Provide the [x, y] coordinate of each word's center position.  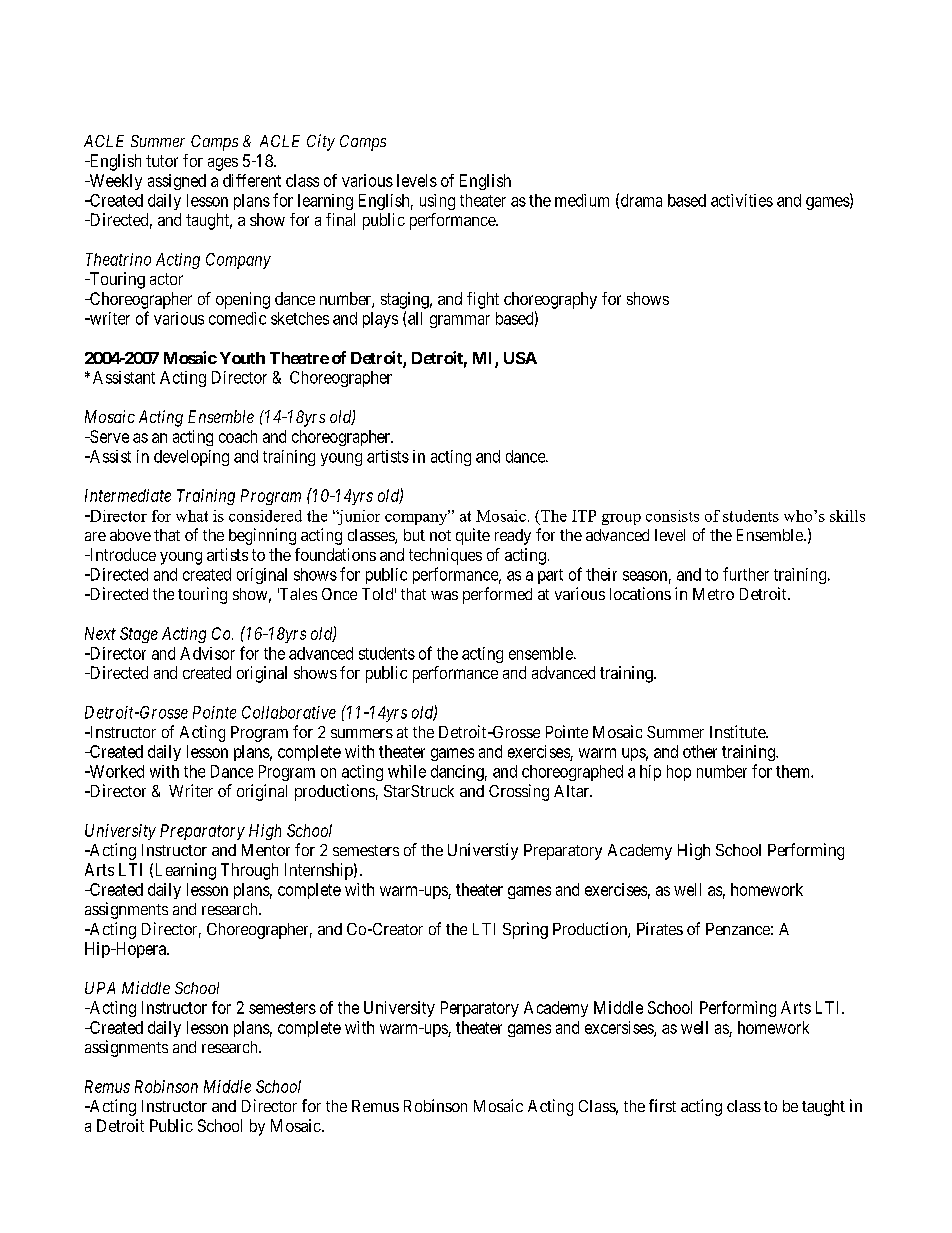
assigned [177, 182]
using [437, 202]
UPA [100, 988]
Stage [139, 635]
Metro [713, 594]
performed [497, 595]
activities [742, 200]
